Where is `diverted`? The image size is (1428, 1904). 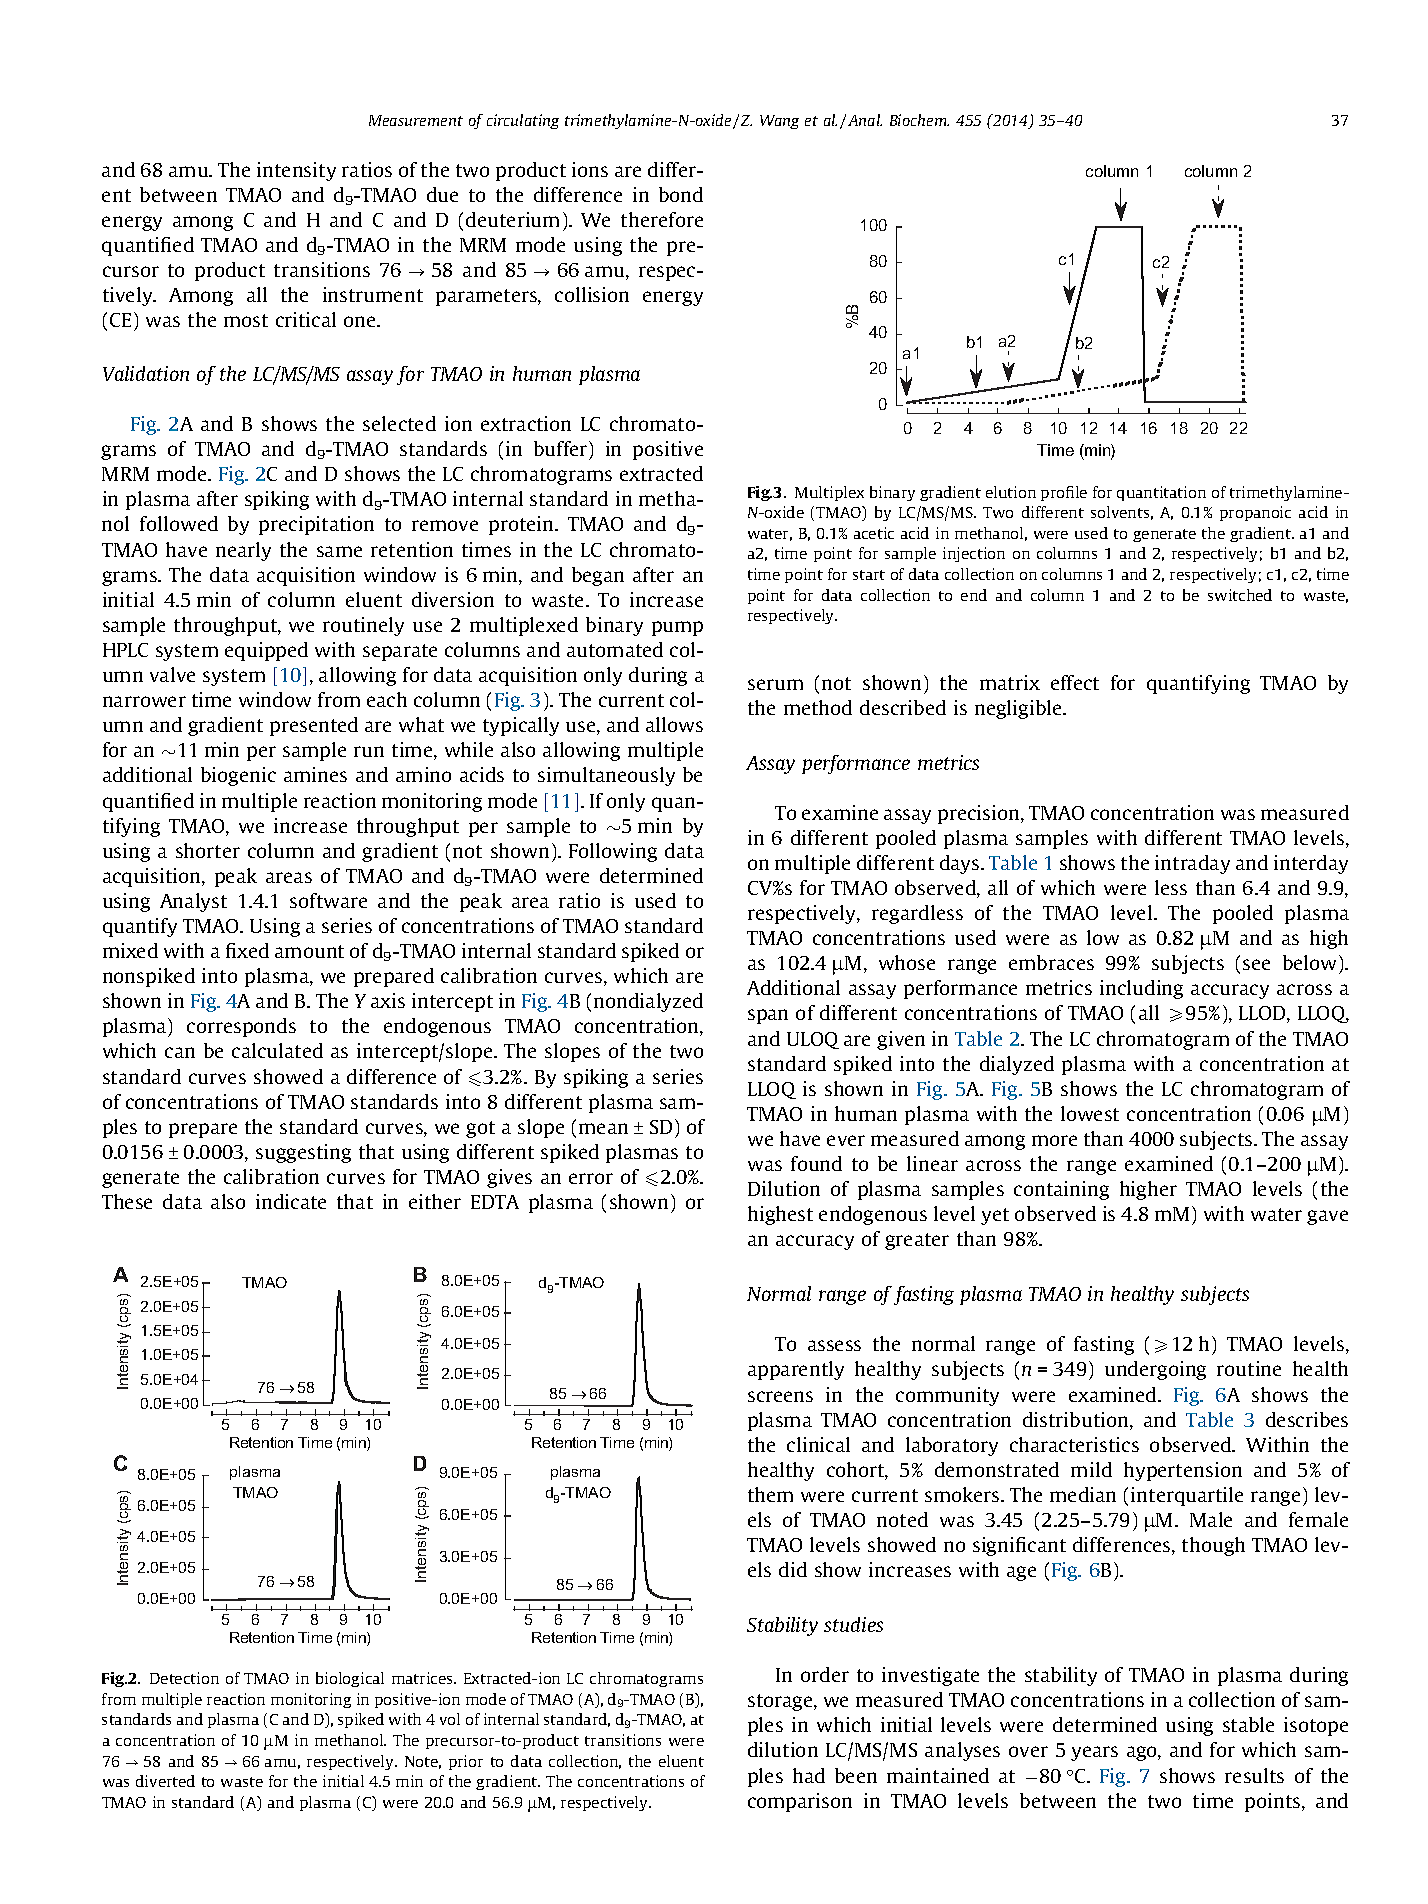
diverted is located at coordinates (165, 1781).
